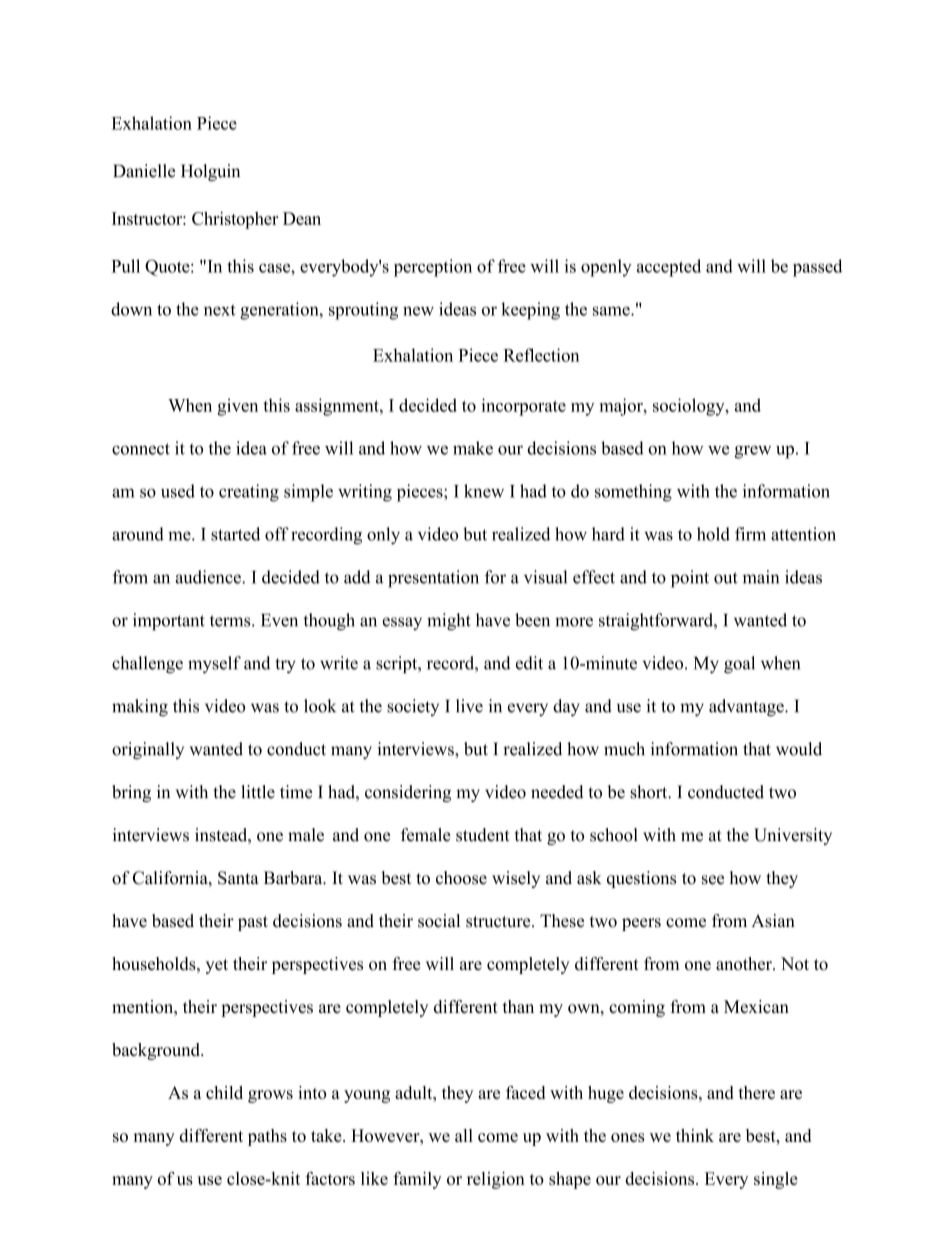  Describe the element at coordinates (216, 966) in the document. I see `yet` at that location.
